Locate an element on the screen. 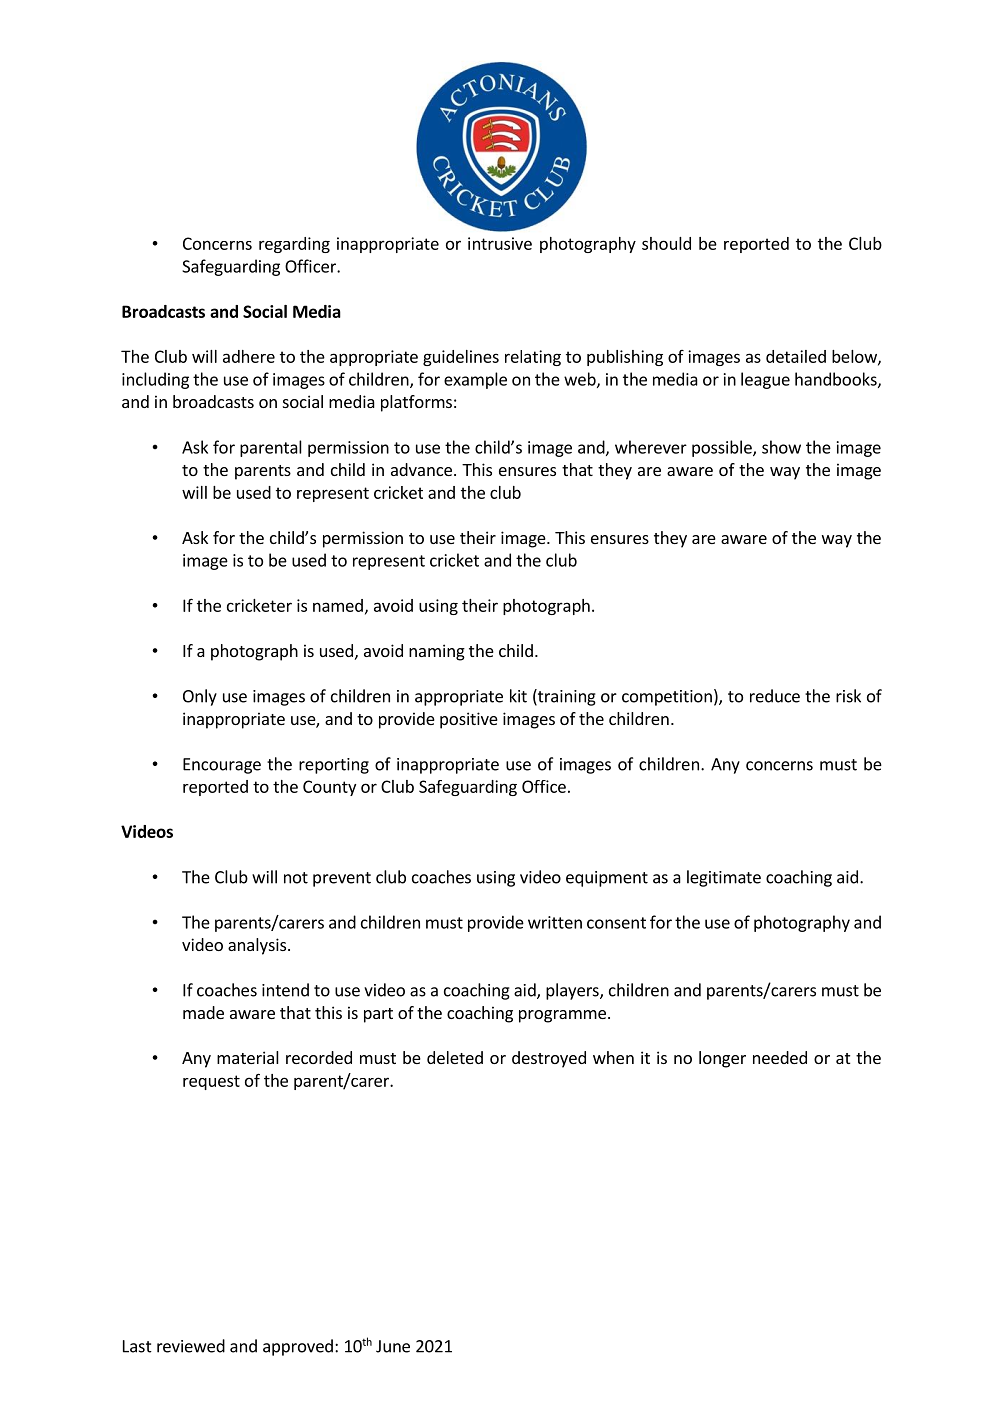  show is located at coordinates (781, 447).
